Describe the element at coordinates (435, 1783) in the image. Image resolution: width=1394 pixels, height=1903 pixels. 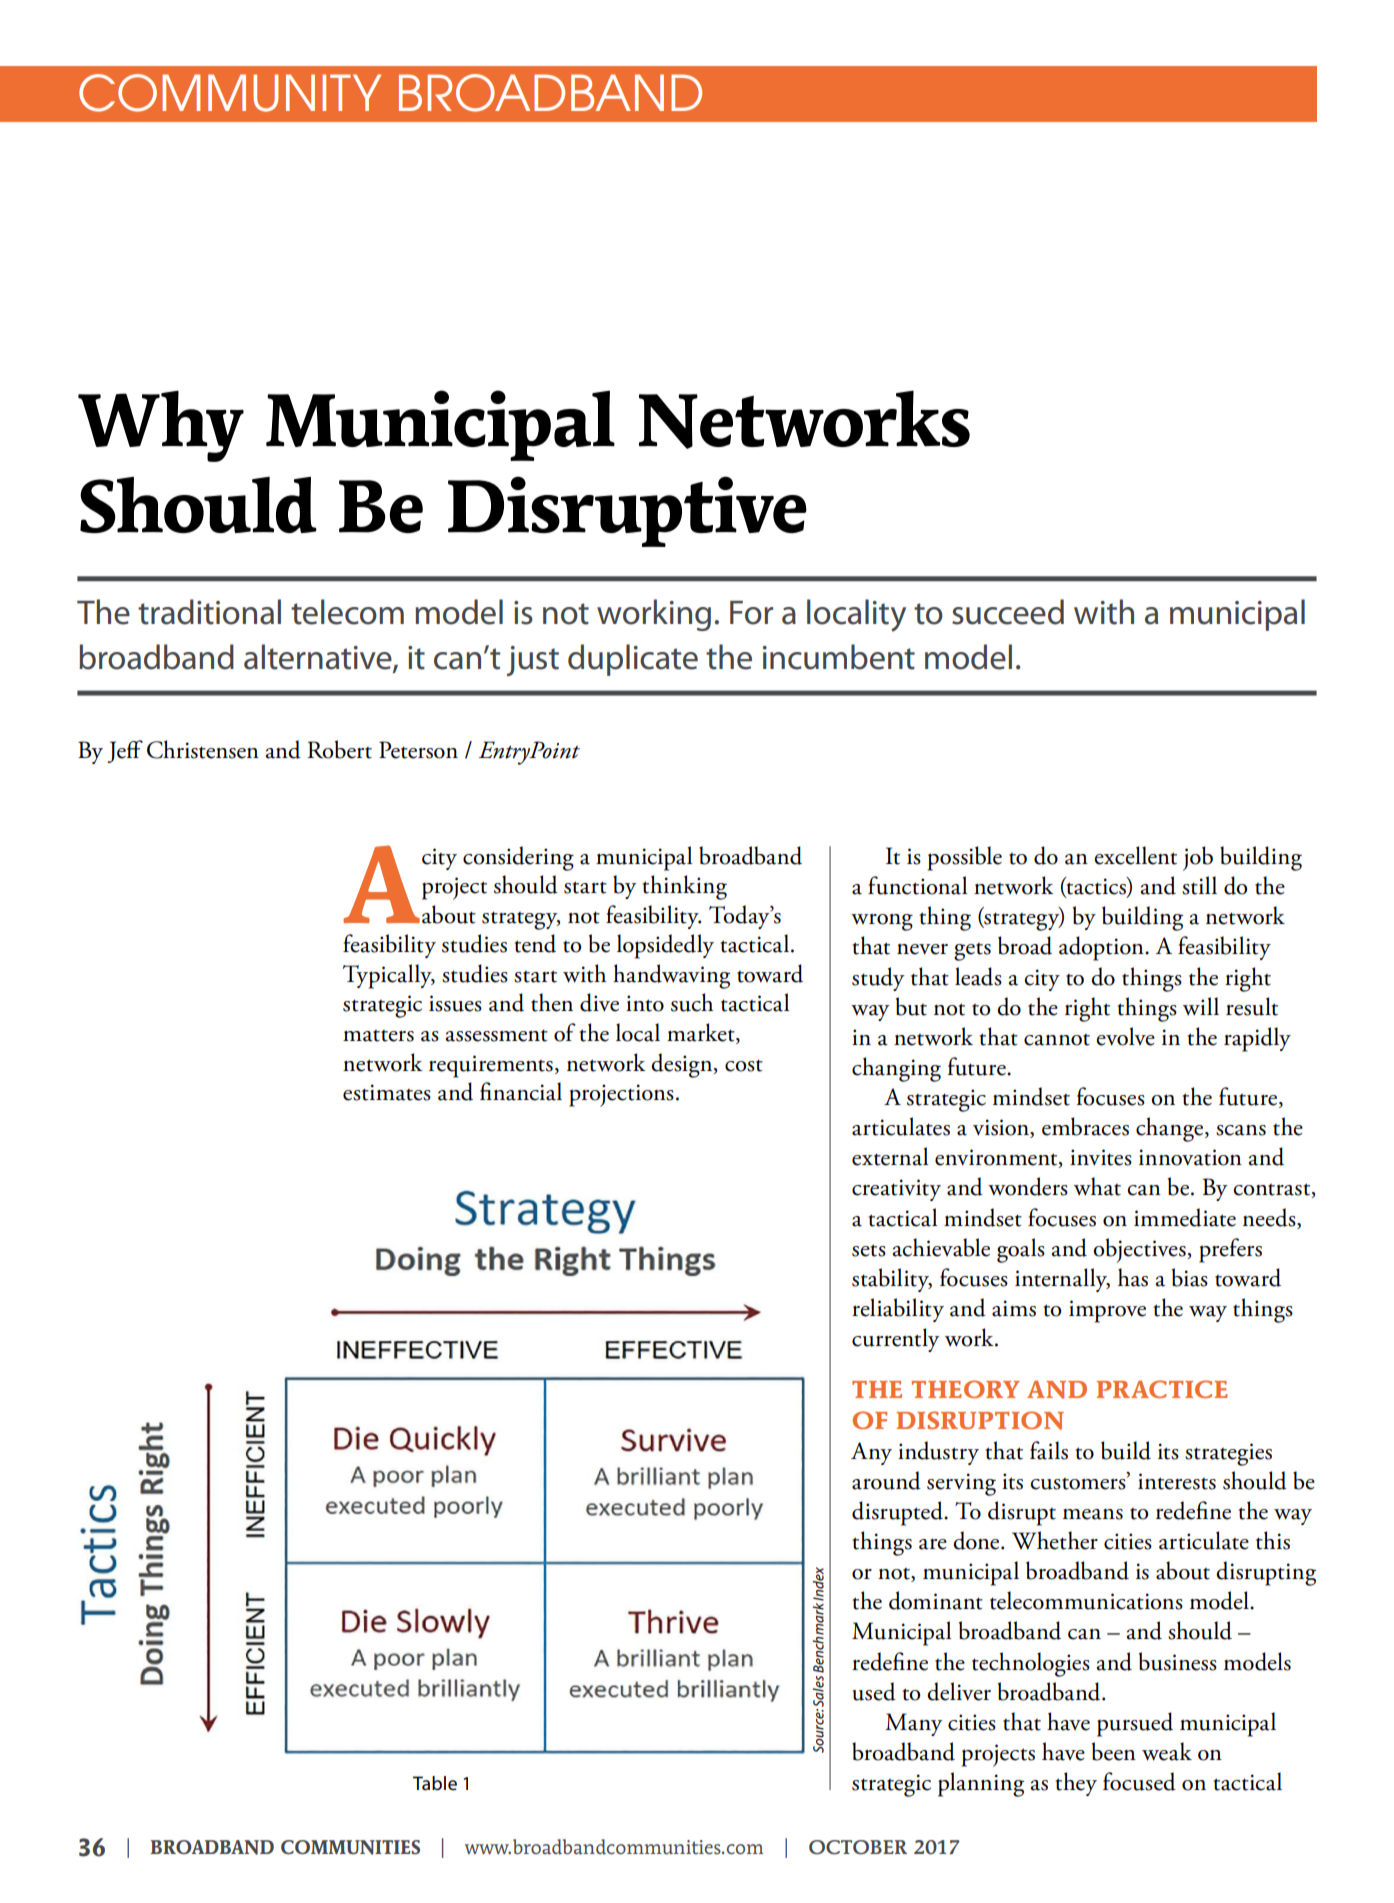
I see `Table` at that location.
